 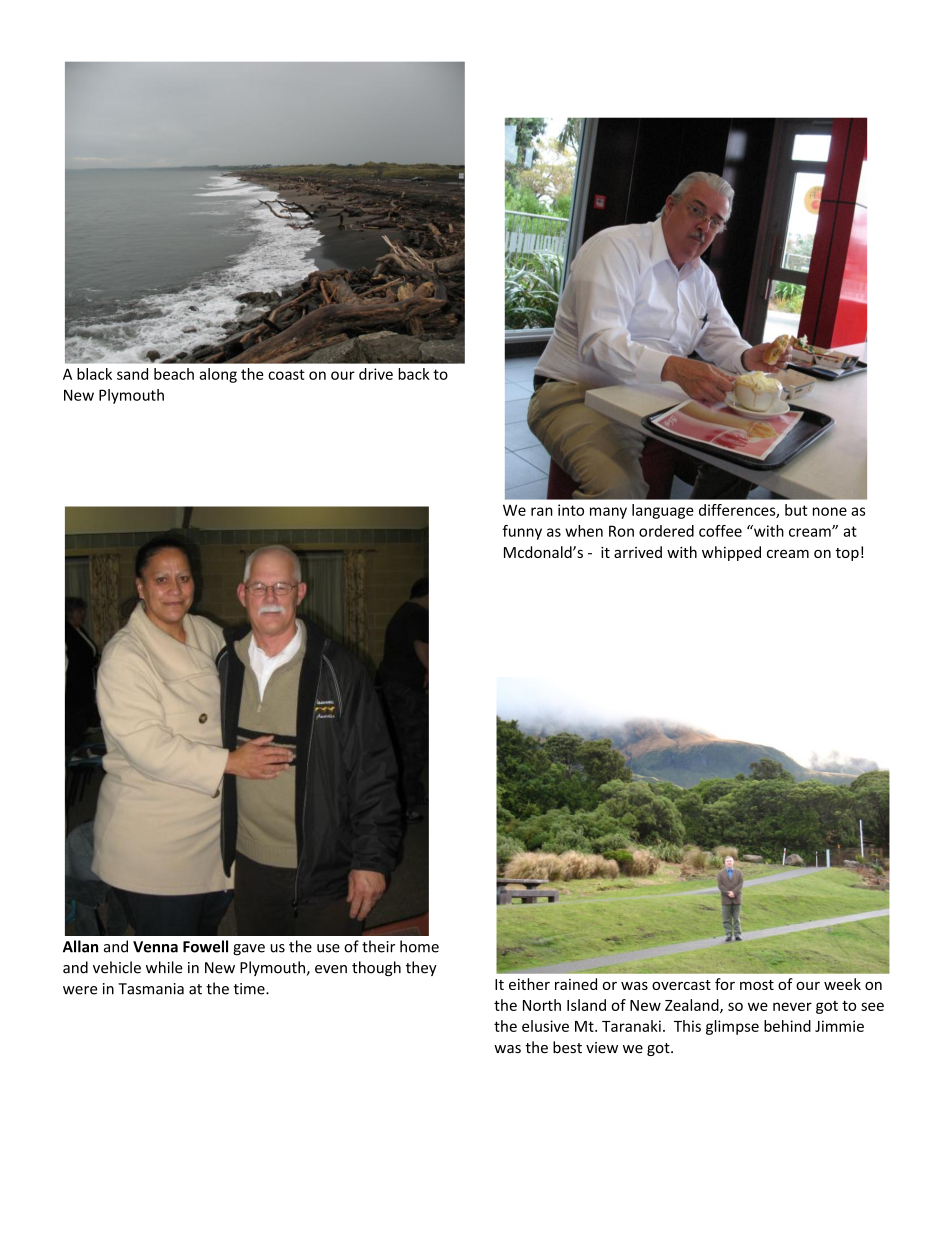 What do you see at coordinates (757, 985) in the image?
I see `most` at bounding box center [757, 985].
